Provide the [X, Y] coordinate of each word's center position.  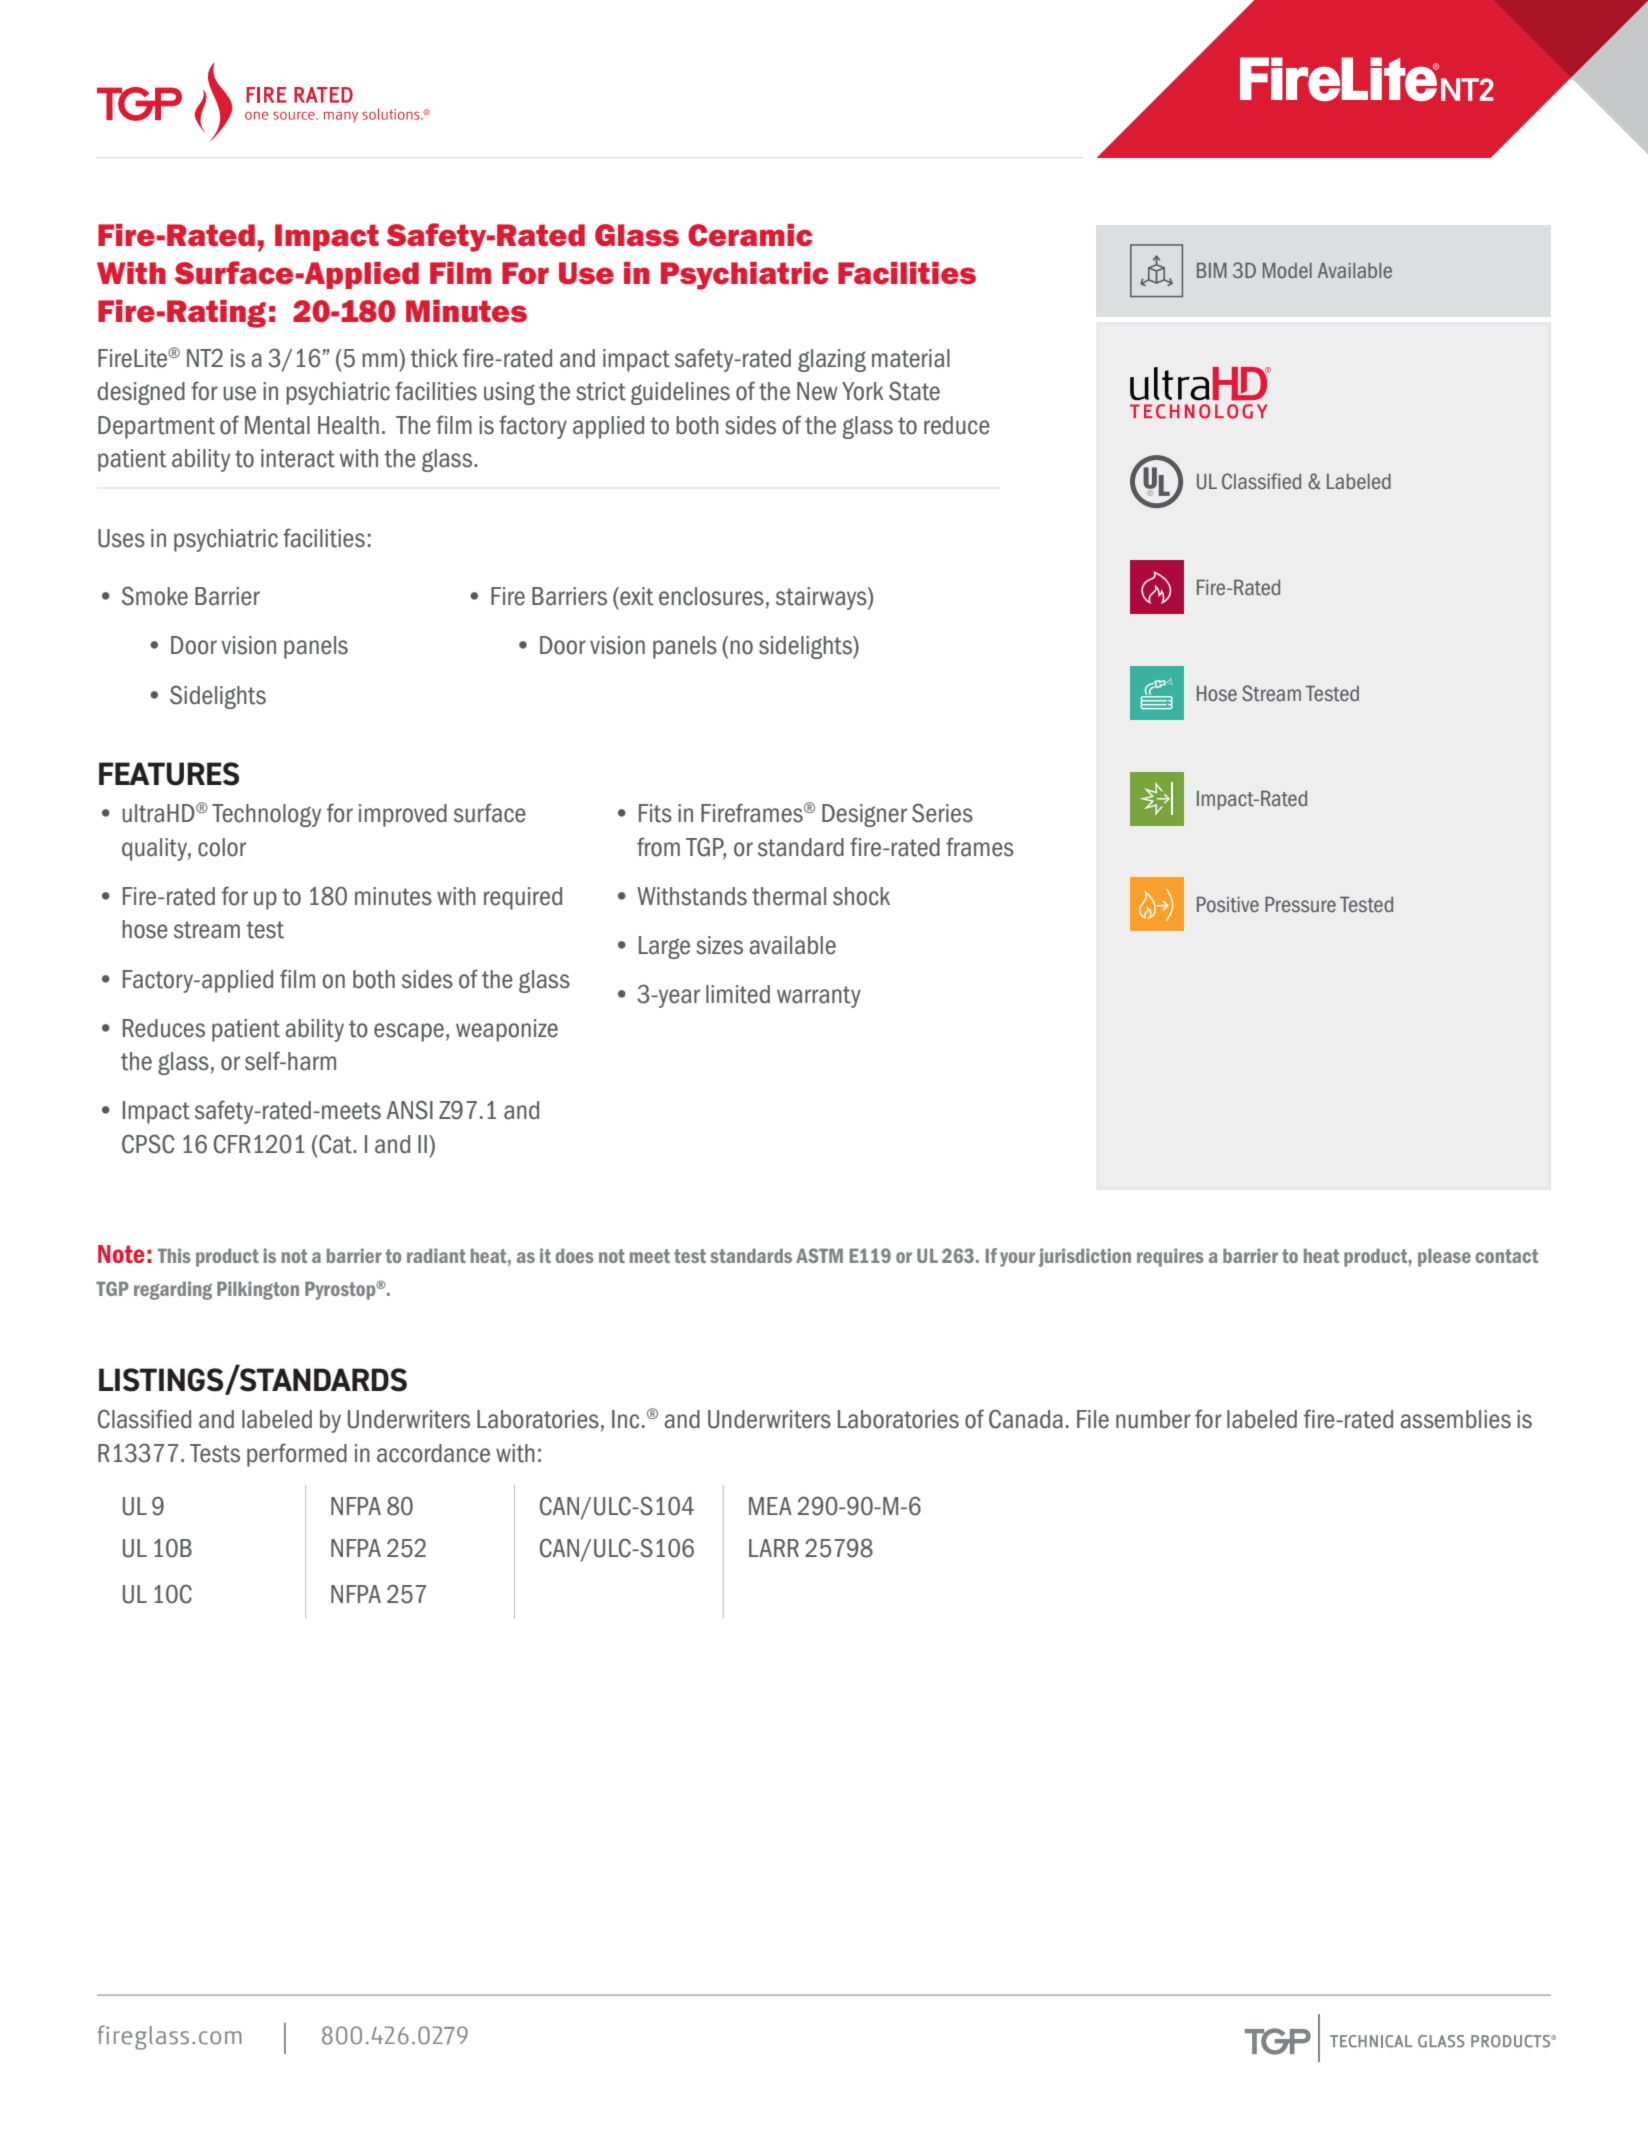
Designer [864, 815]
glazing [832, 360]
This [174, 1255]
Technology [266, 815]
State [914, 391]
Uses [121, 538]
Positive [1228, 904]
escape [409, 1032]
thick [434, 358]
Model [1287, 270]
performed [297, 1455]
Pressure [1300, 904]
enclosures [711, 596]
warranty [819, 997]
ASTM [819, 1255]
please [1444, 1257]
